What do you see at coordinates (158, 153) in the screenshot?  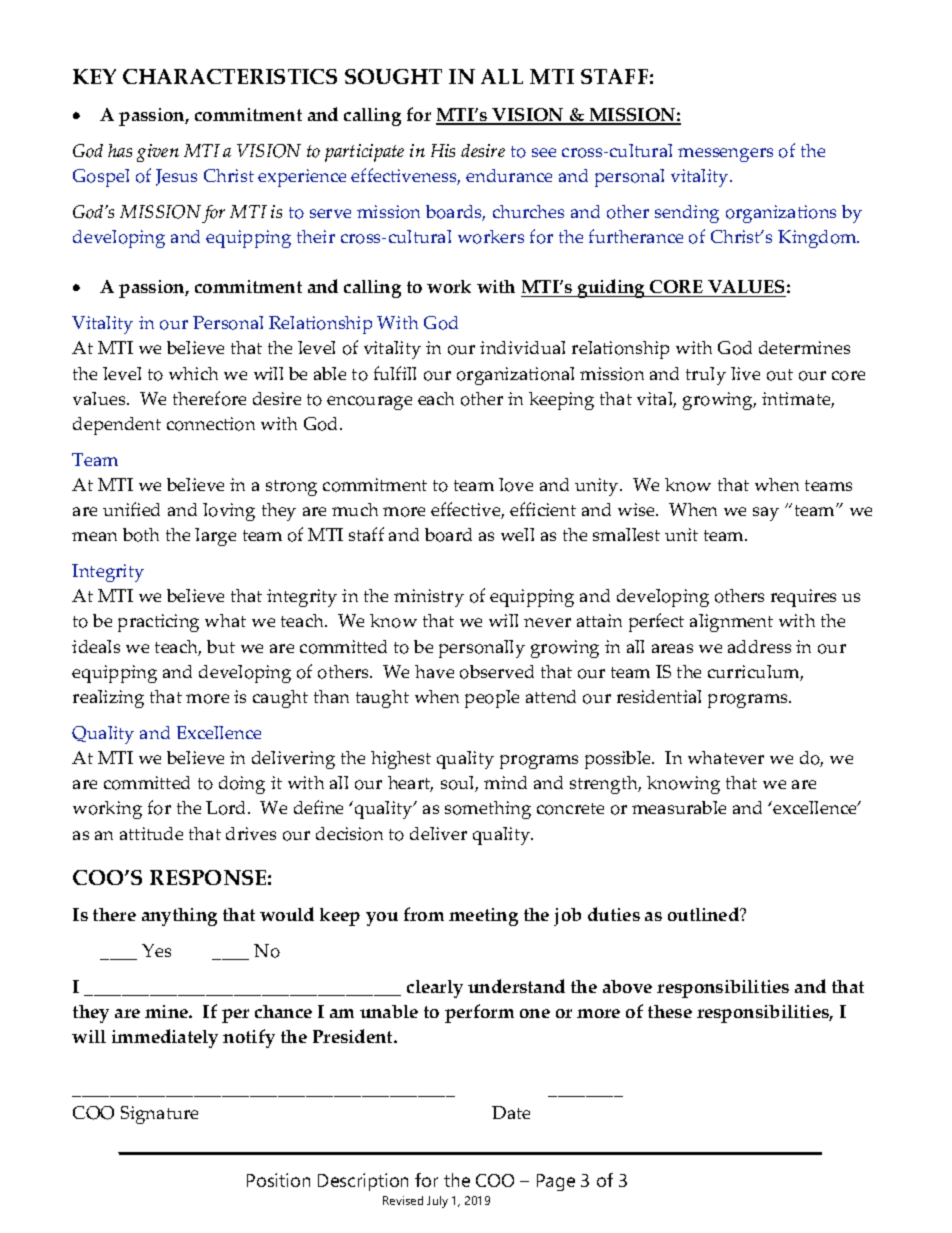 I see `given` at bounding box center [158, 153].
